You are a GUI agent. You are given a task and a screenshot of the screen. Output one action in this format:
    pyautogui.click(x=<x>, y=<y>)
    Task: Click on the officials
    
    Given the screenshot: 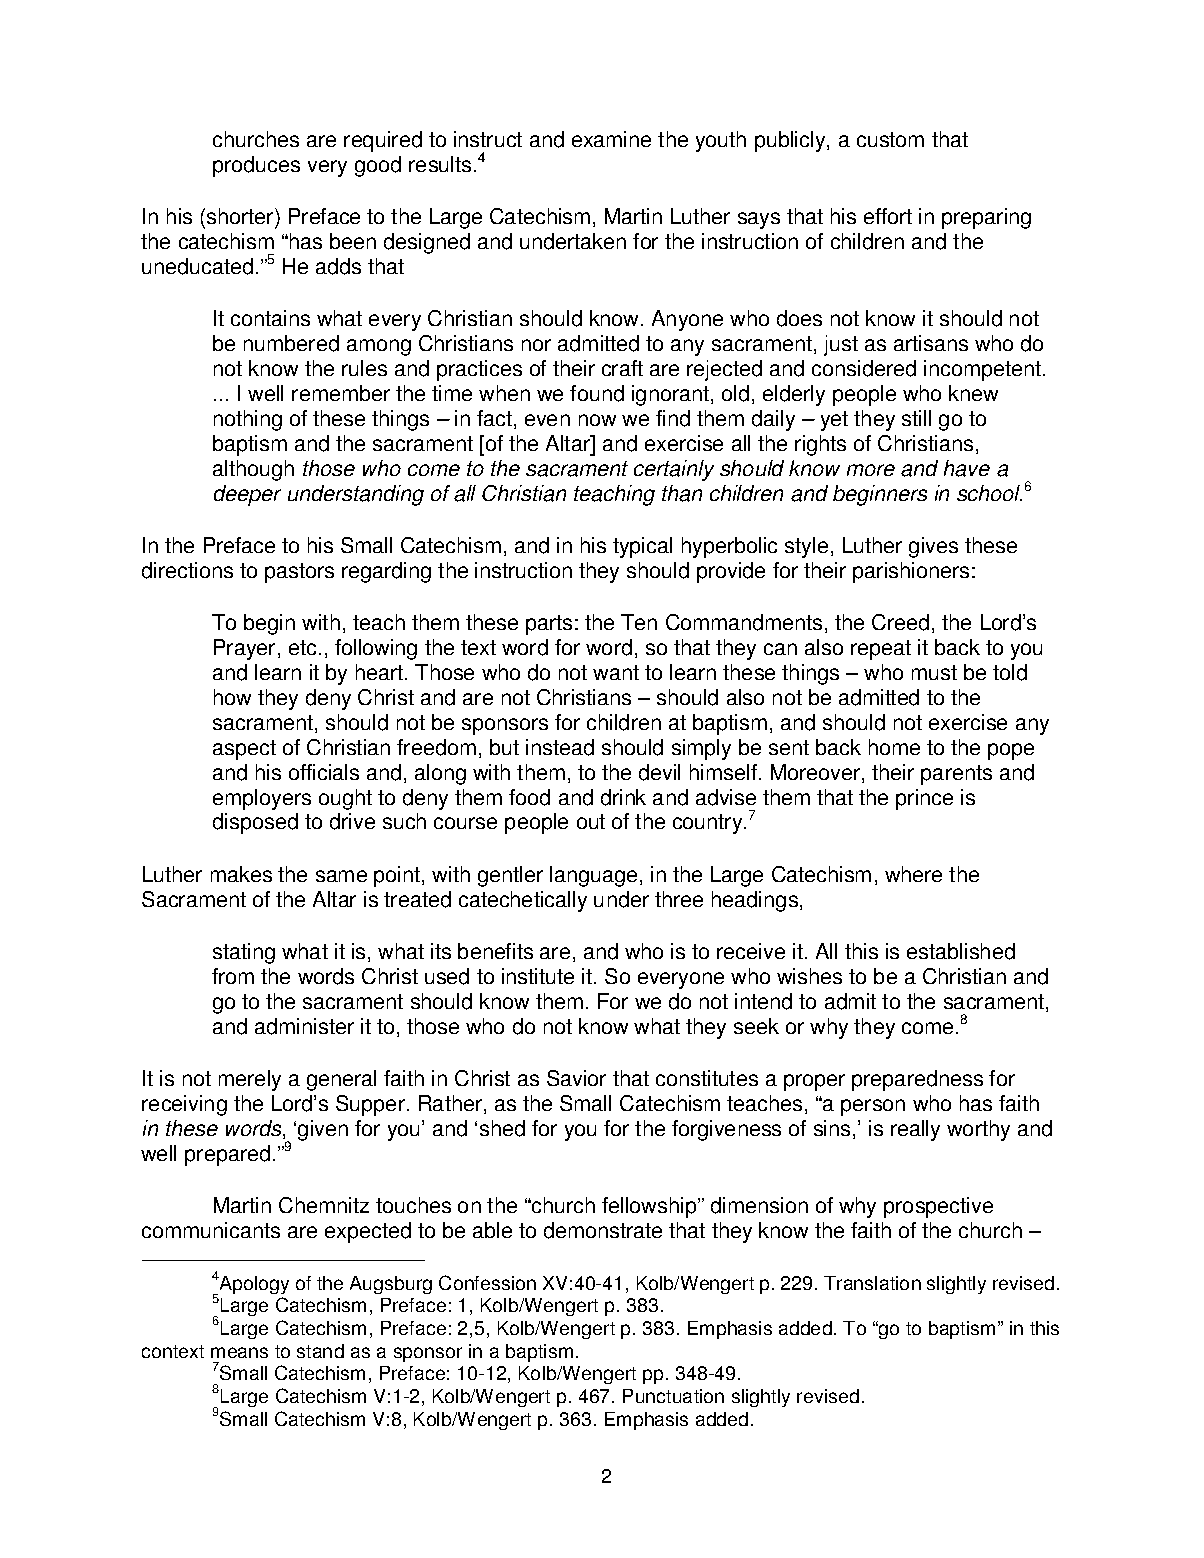 What is the action you would take?
    pyautogui.click(x=324, y=772)
